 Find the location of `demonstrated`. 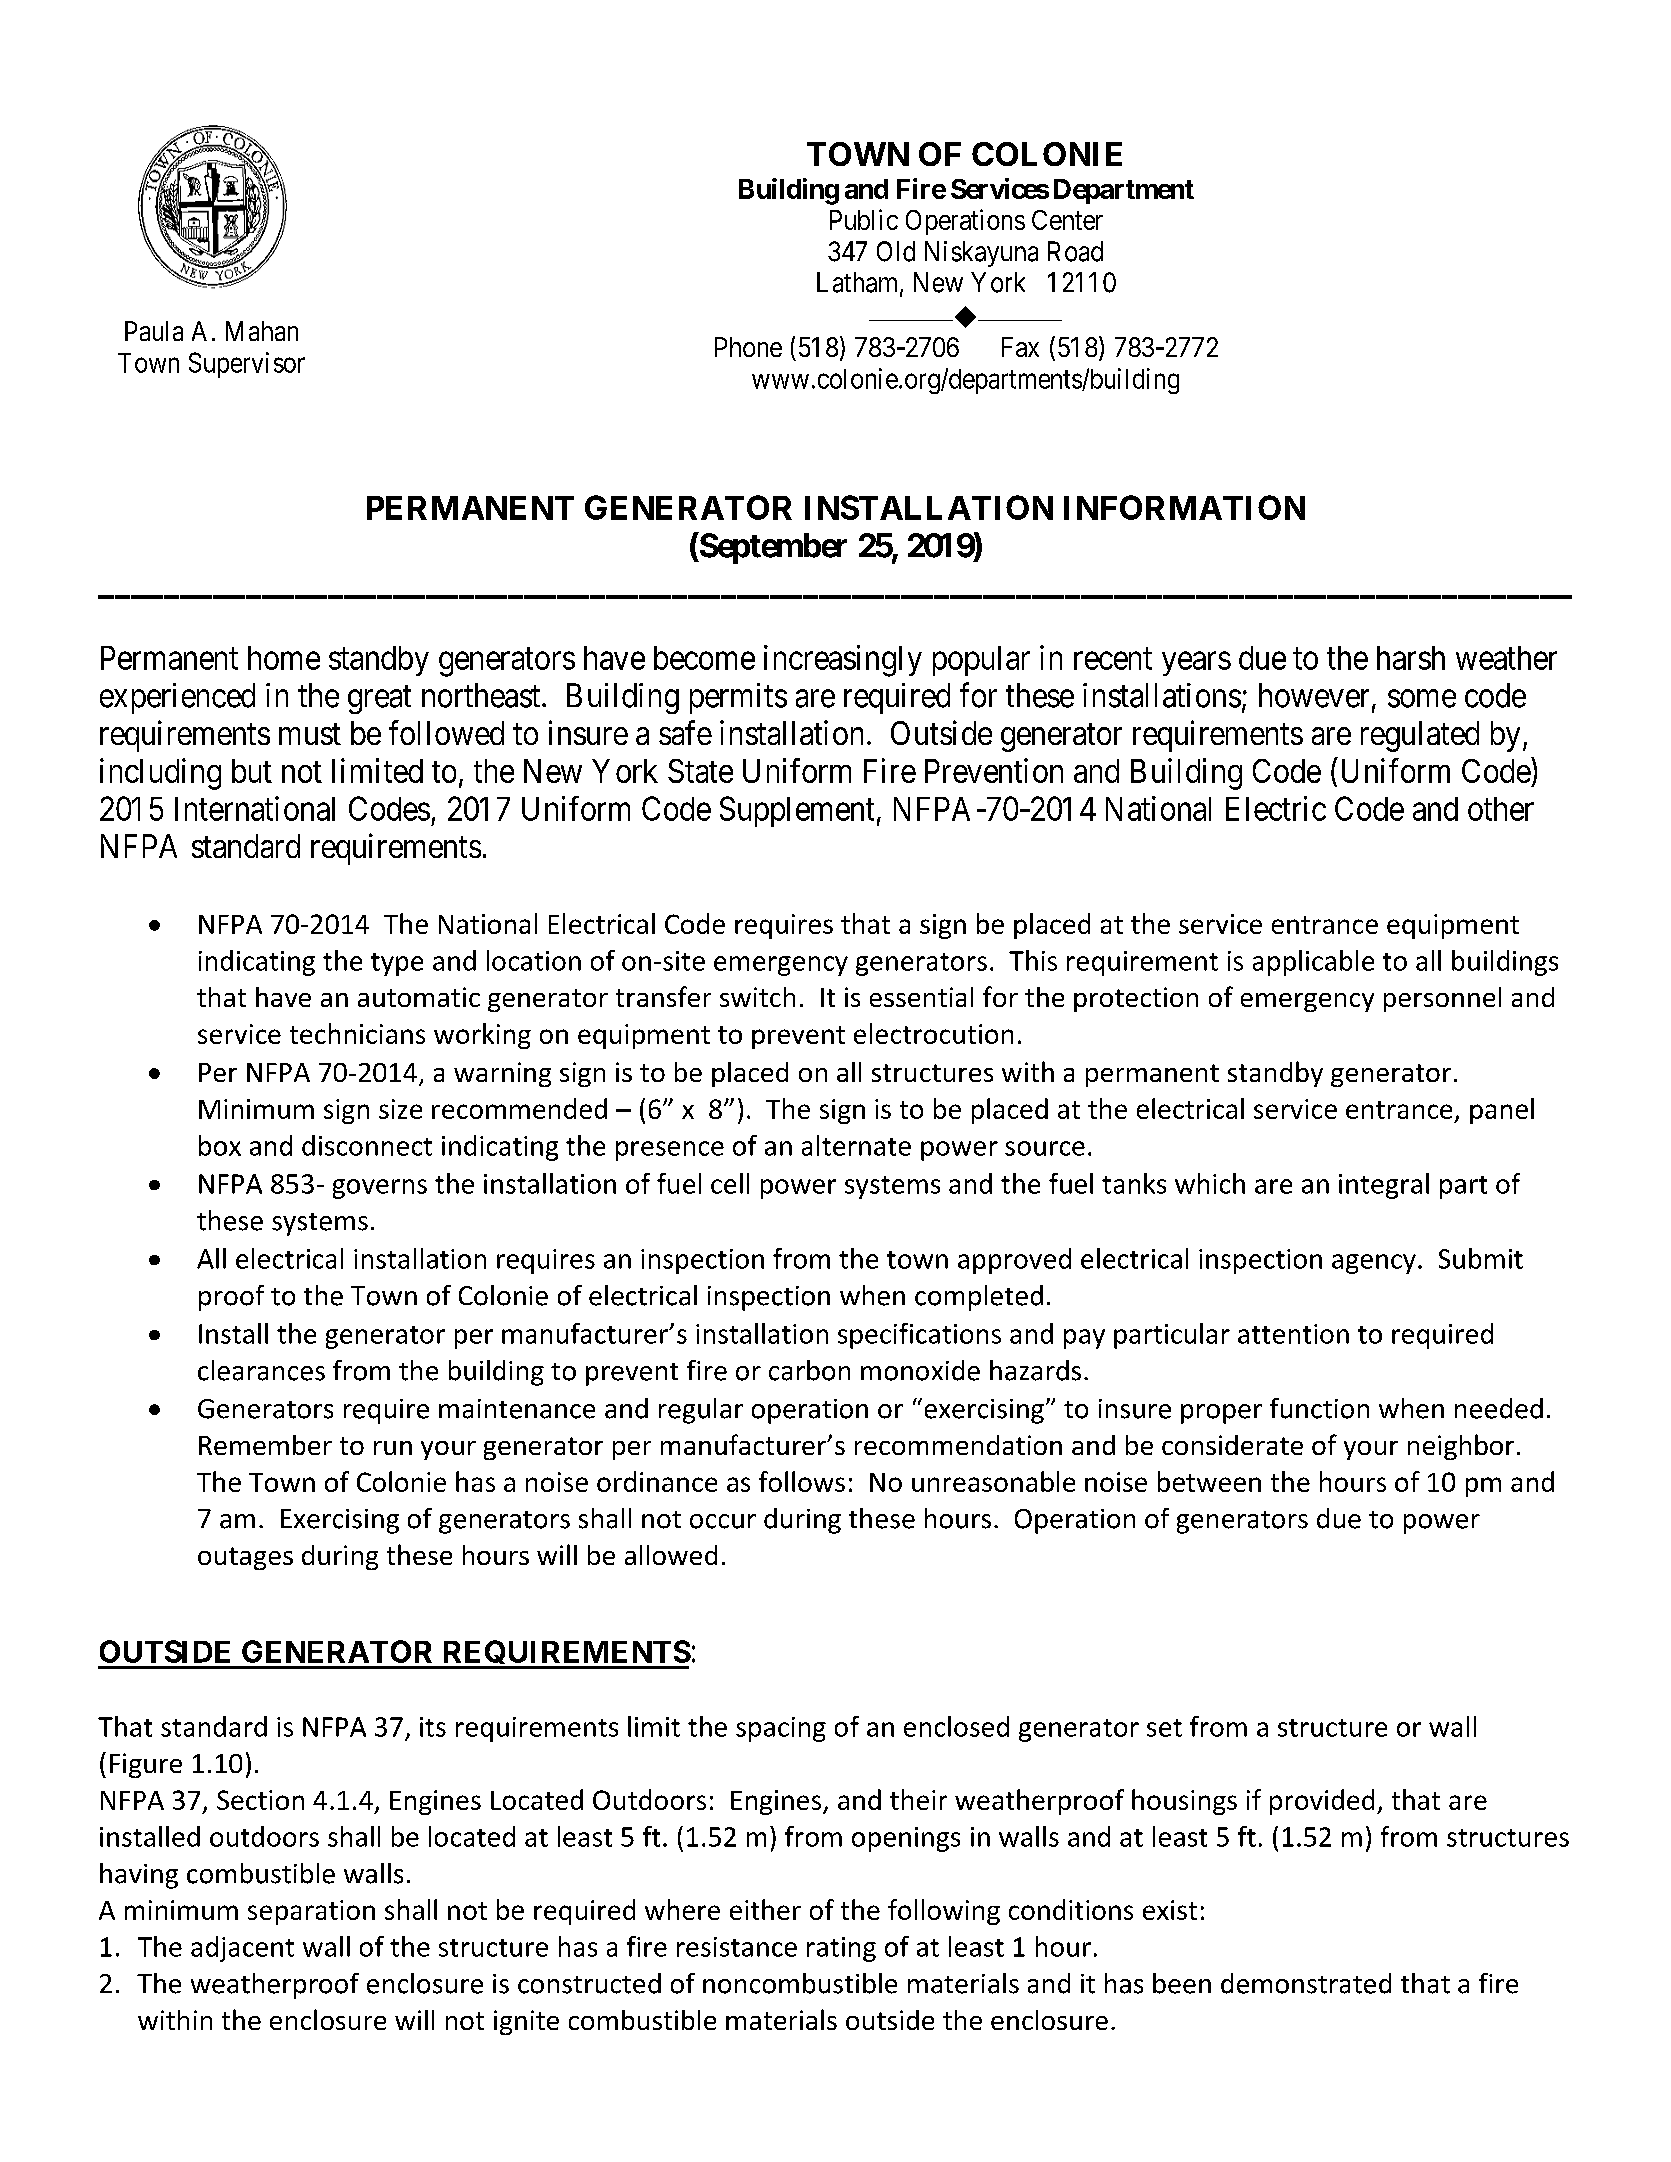

demonstrated is located at coordinates (1306, 1983).
